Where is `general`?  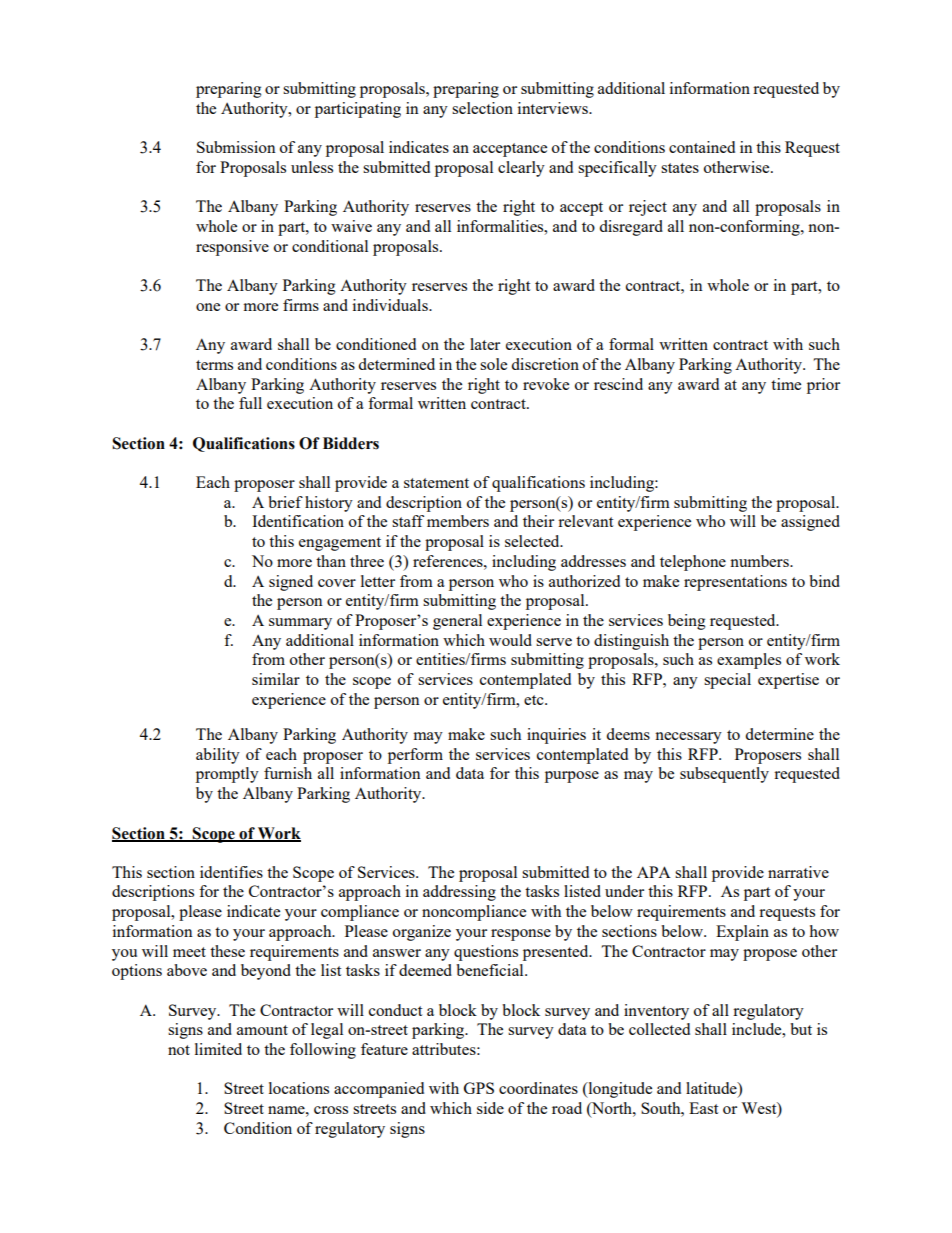
general is located at coordinates (457, 622).
